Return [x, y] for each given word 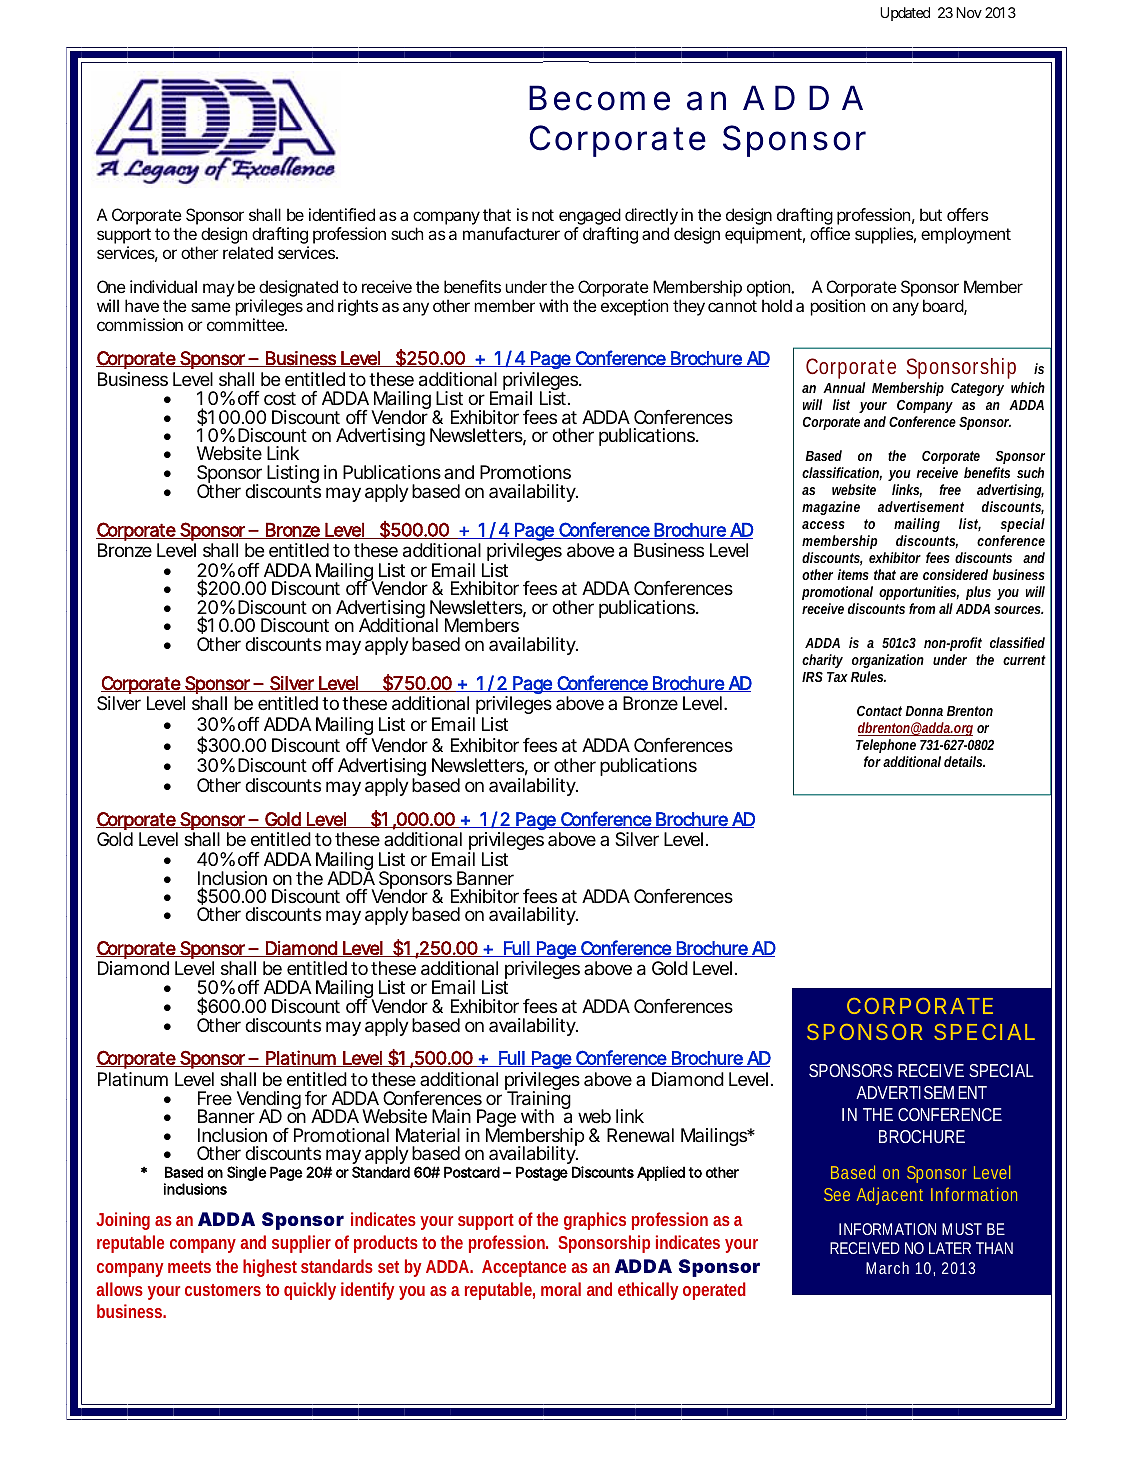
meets [189, 1267]
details [964, 761]
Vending [269, 1101]
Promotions [525, 472]
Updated [905, 14]
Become [599, 98]
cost [280, 398]
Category [977, 389]
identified [342, 214]
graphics [595, 1221]
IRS [812, 676]
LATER [950, 1248]
